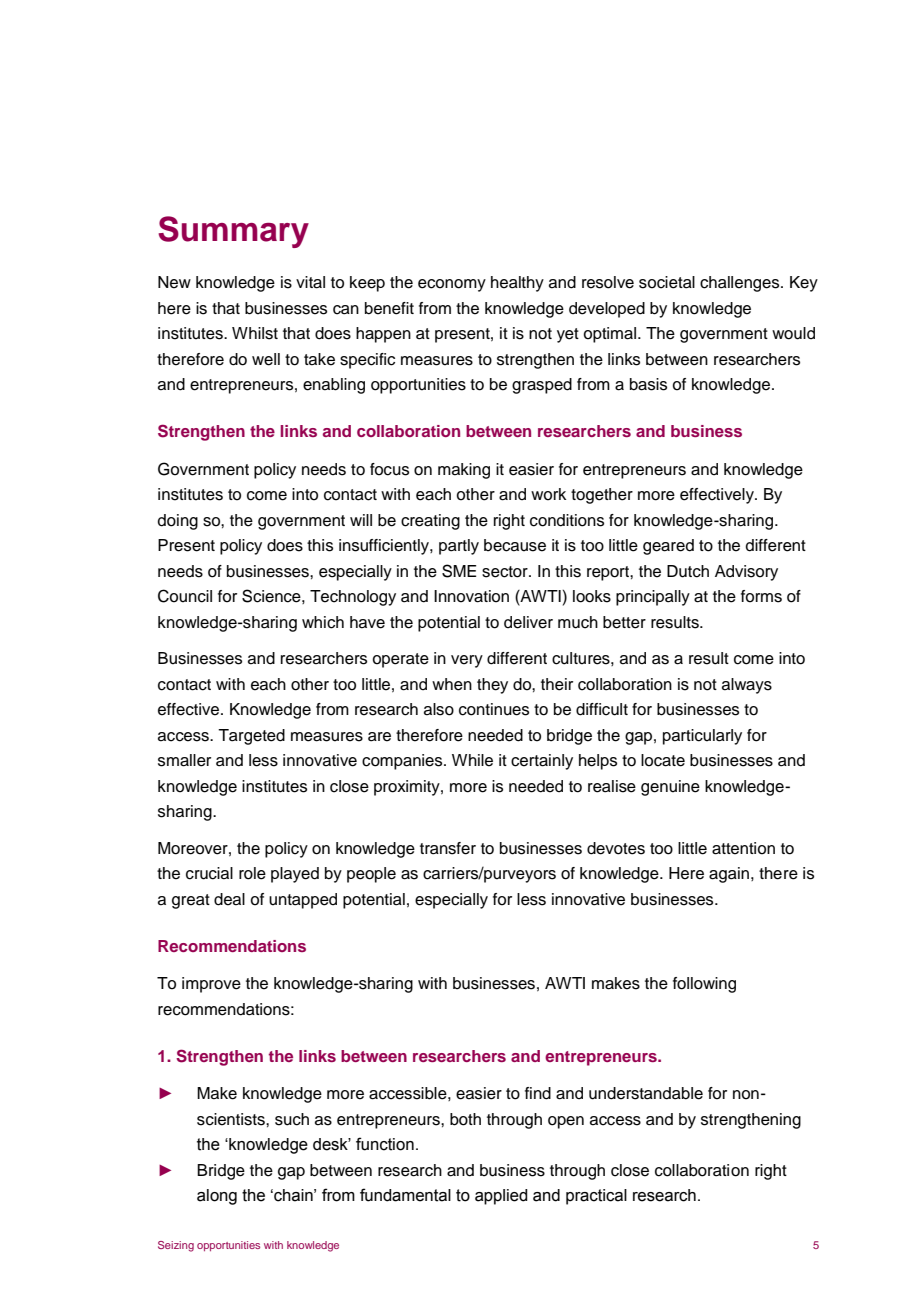  What do you see at coordinates (729, 875) in the screenshot?
I see `again` at bounding box center [729, 875].
